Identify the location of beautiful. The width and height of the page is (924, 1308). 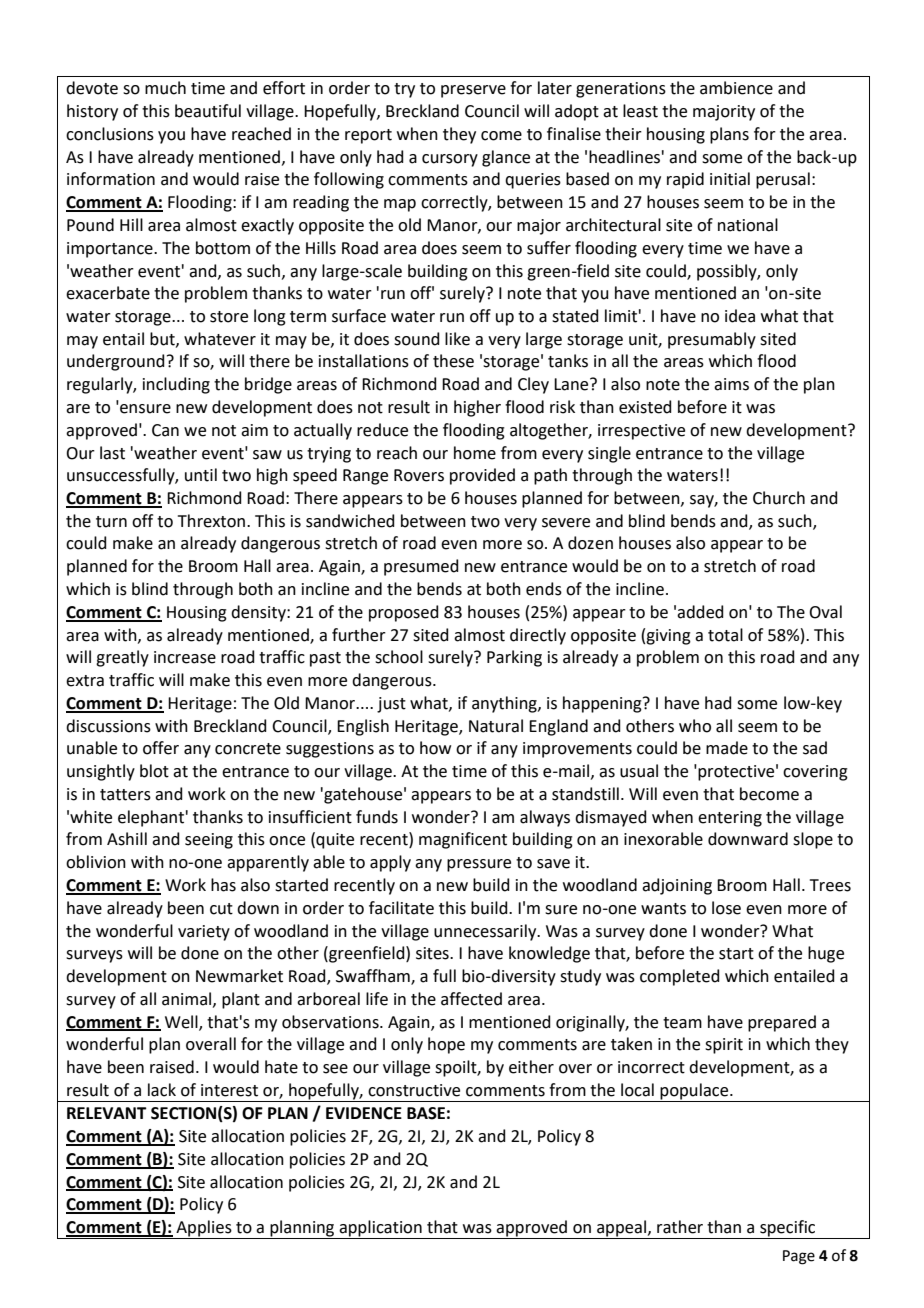
(208, 111).
